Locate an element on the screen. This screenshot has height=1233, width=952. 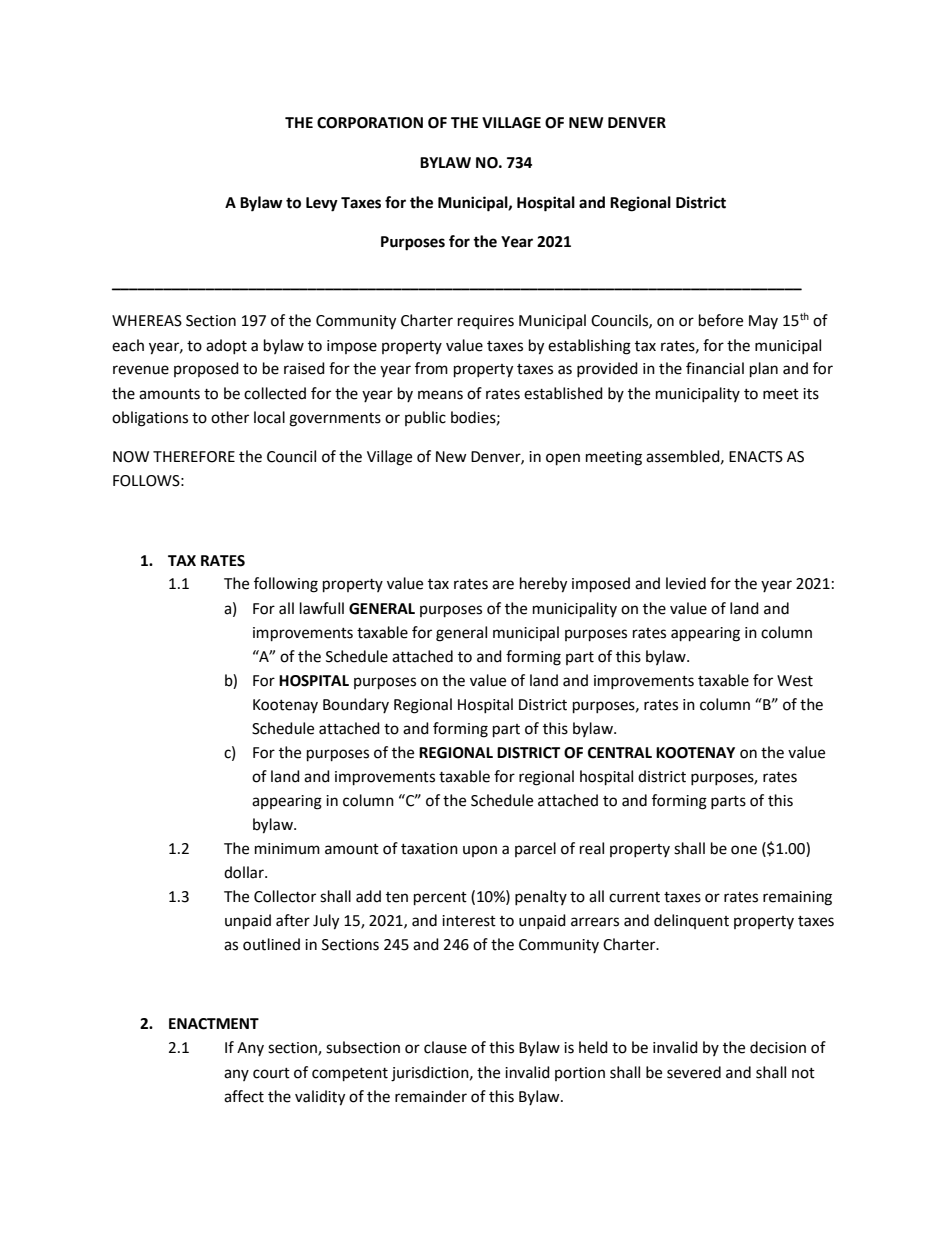
public is located at coordinates (425, 418).
